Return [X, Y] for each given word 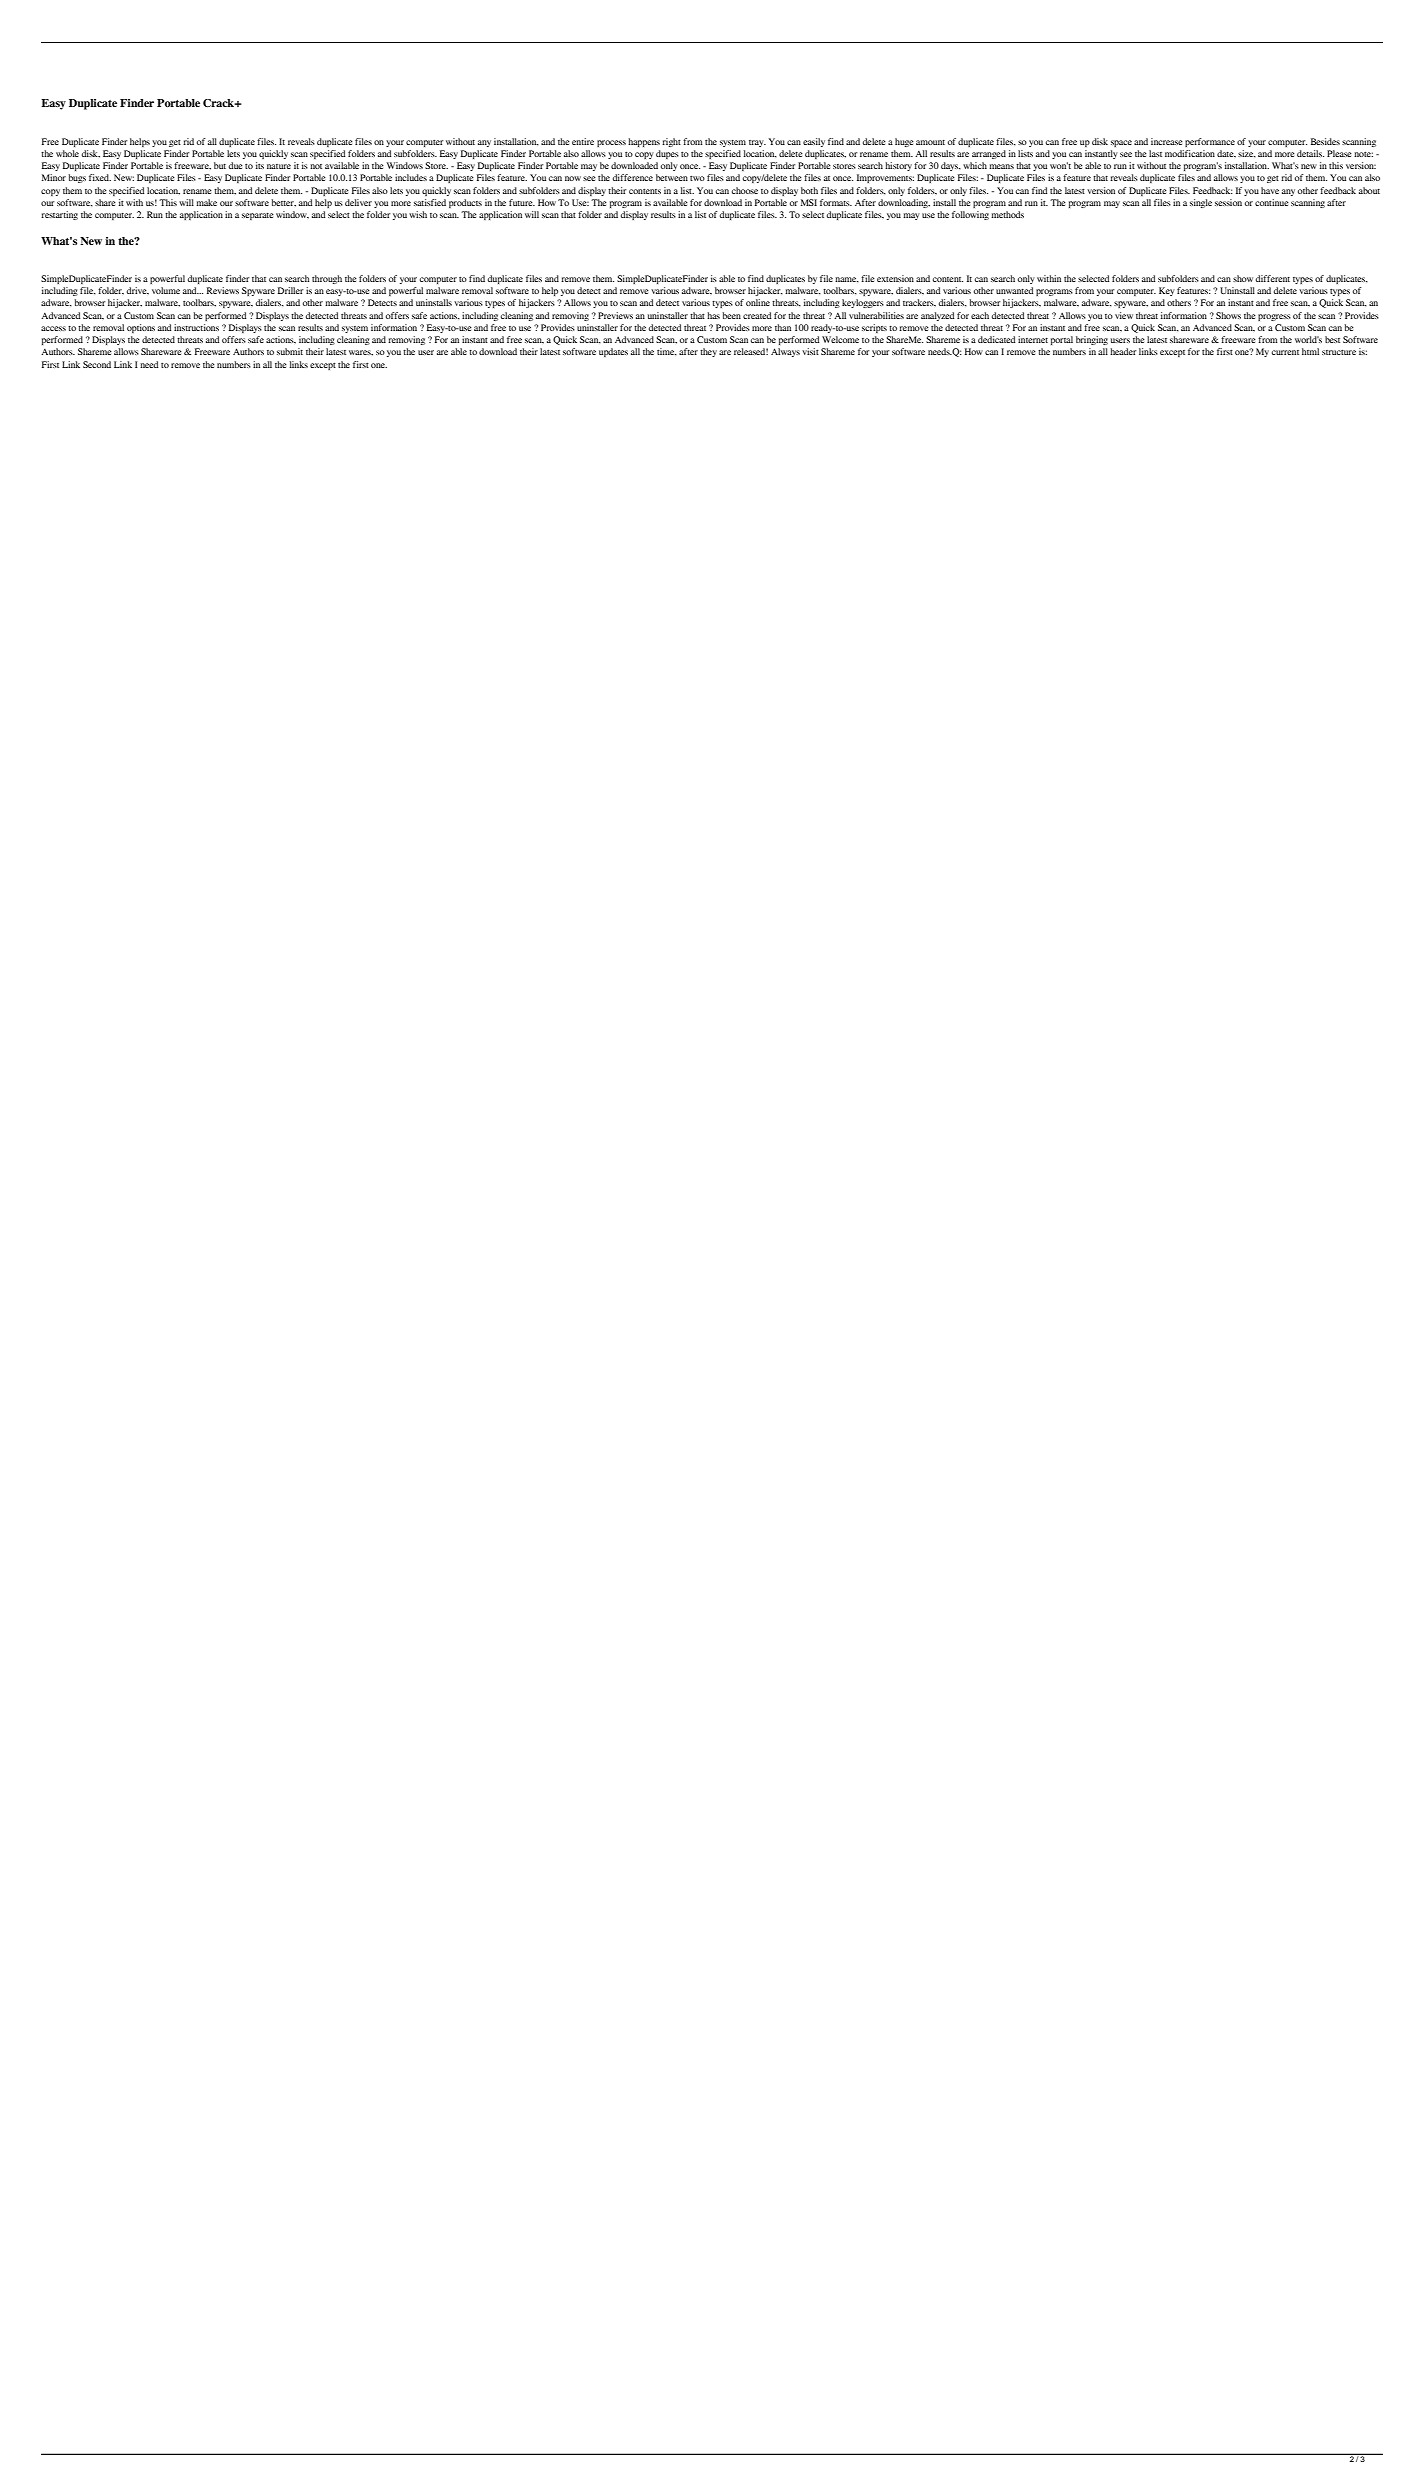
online [758, 302]
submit [290, 351]
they [708, 352]
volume [166, 290]
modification [1190, 153]
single [1201, 203]
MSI [809, 202]
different [1273, 278]
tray [757, 143]
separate [258, 216]
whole [67, 153]
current [1285, 352]
